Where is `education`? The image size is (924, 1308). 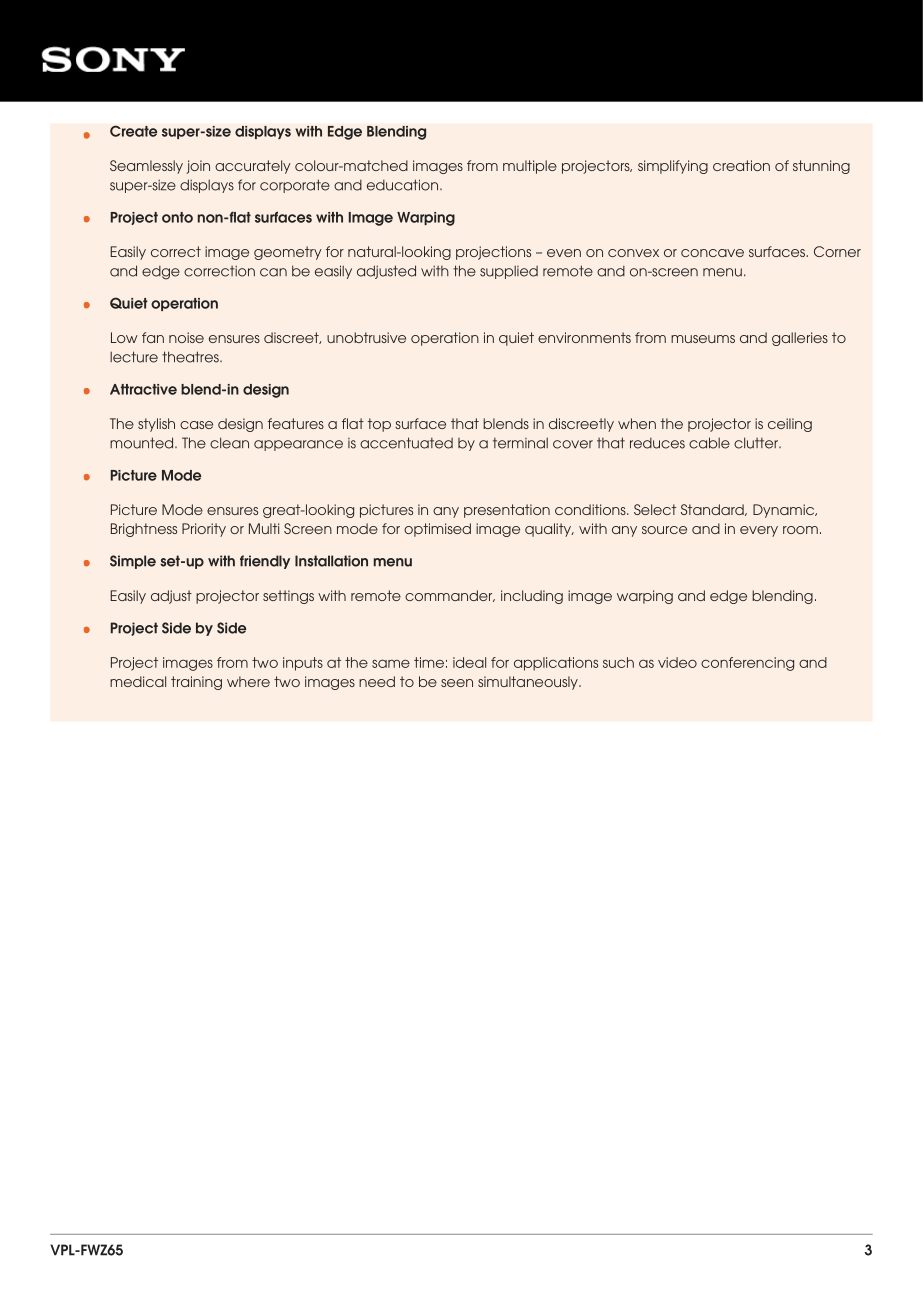 education is located at coordinates (402, 185).
